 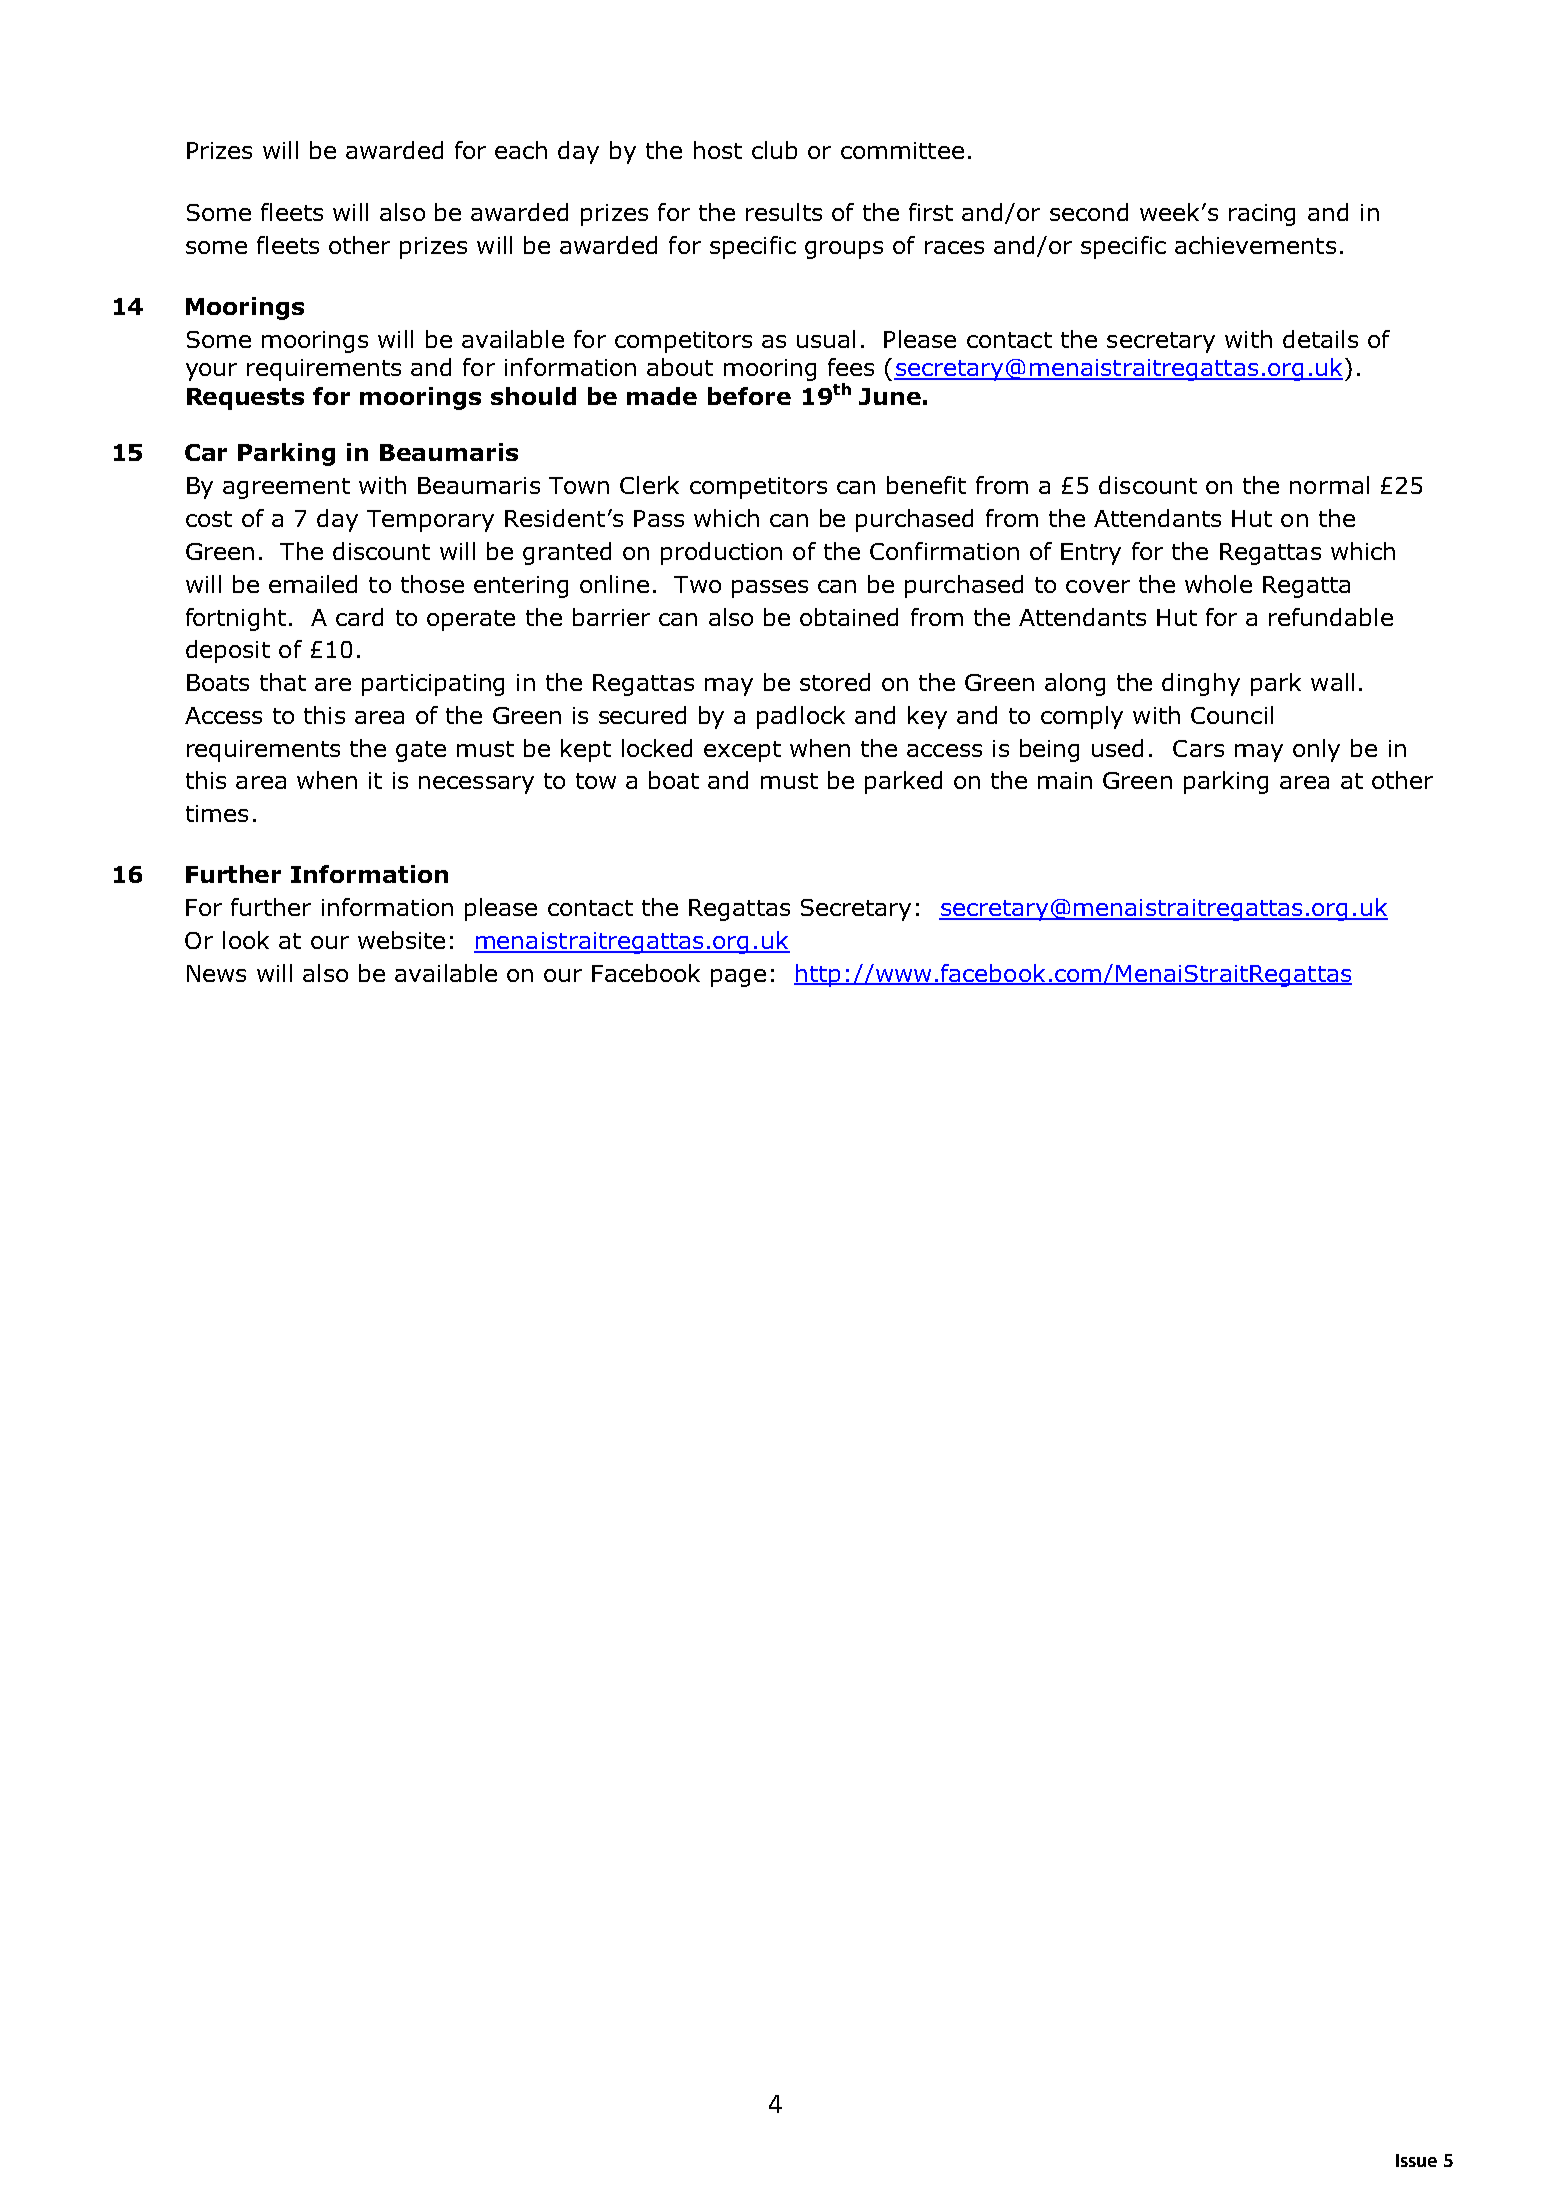 What do you see at coordinates (216, 973) in the page?
I see `News` at bounding box center [216, 973].
